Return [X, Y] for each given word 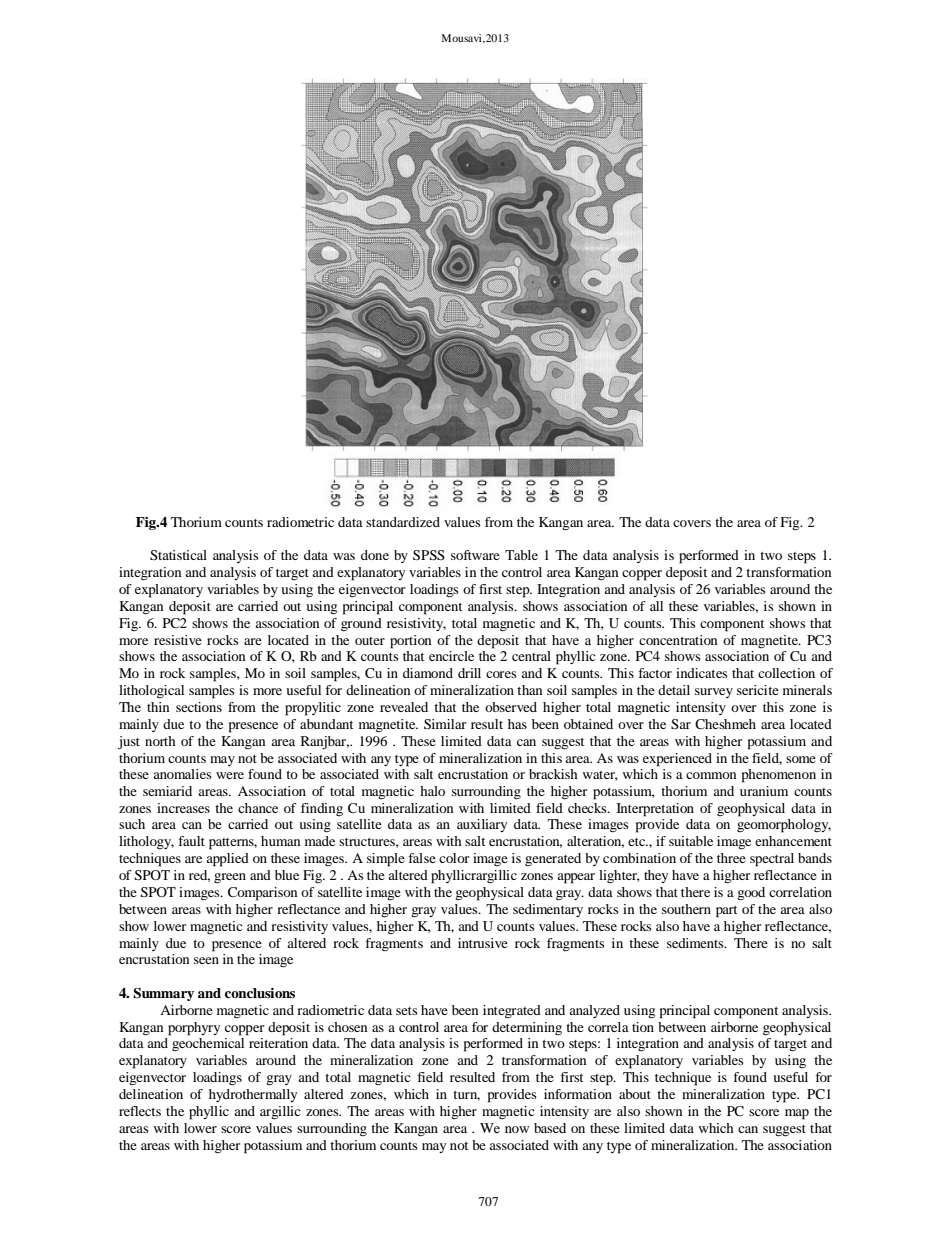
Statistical [178, 555]
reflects [140, 1111]
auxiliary [482, 825]
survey [714, 693]
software [475, 555]
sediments [696, 943]
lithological [151, 692]
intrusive [483, 943]
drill [469, 673]
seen [206, 960]
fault [191, 841]
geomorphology [784, 826]
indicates [702, 673]
